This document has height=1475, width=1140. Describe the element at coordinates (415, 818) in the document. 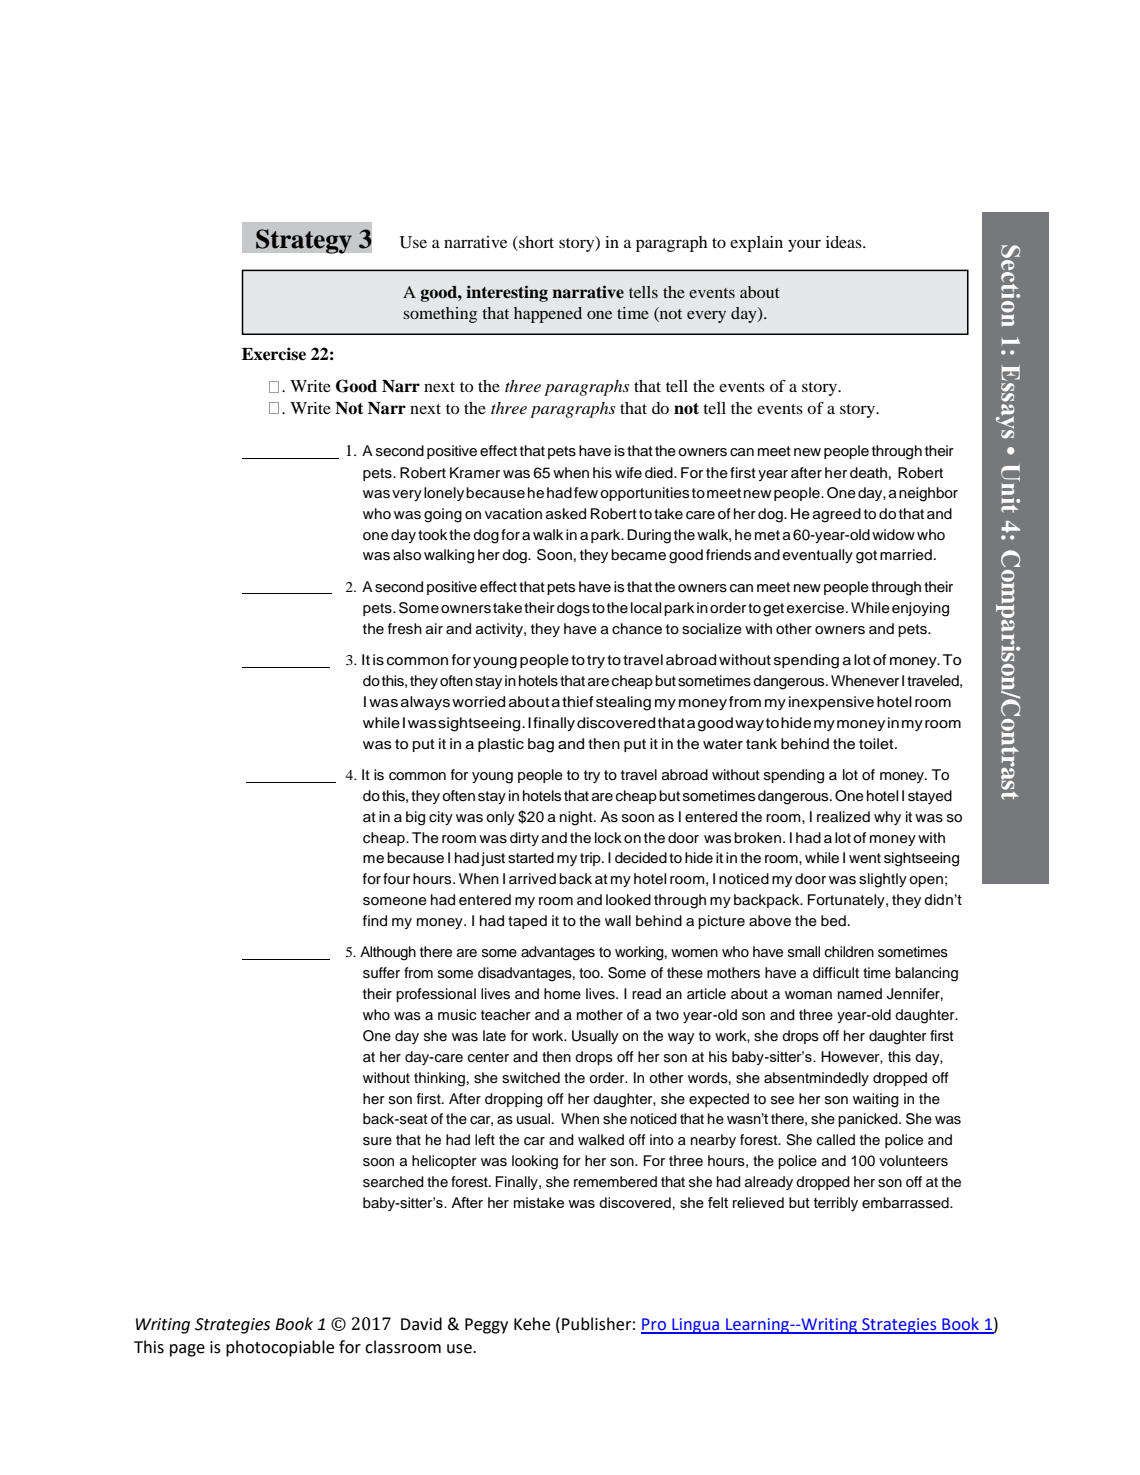

I see `big` at that location.
